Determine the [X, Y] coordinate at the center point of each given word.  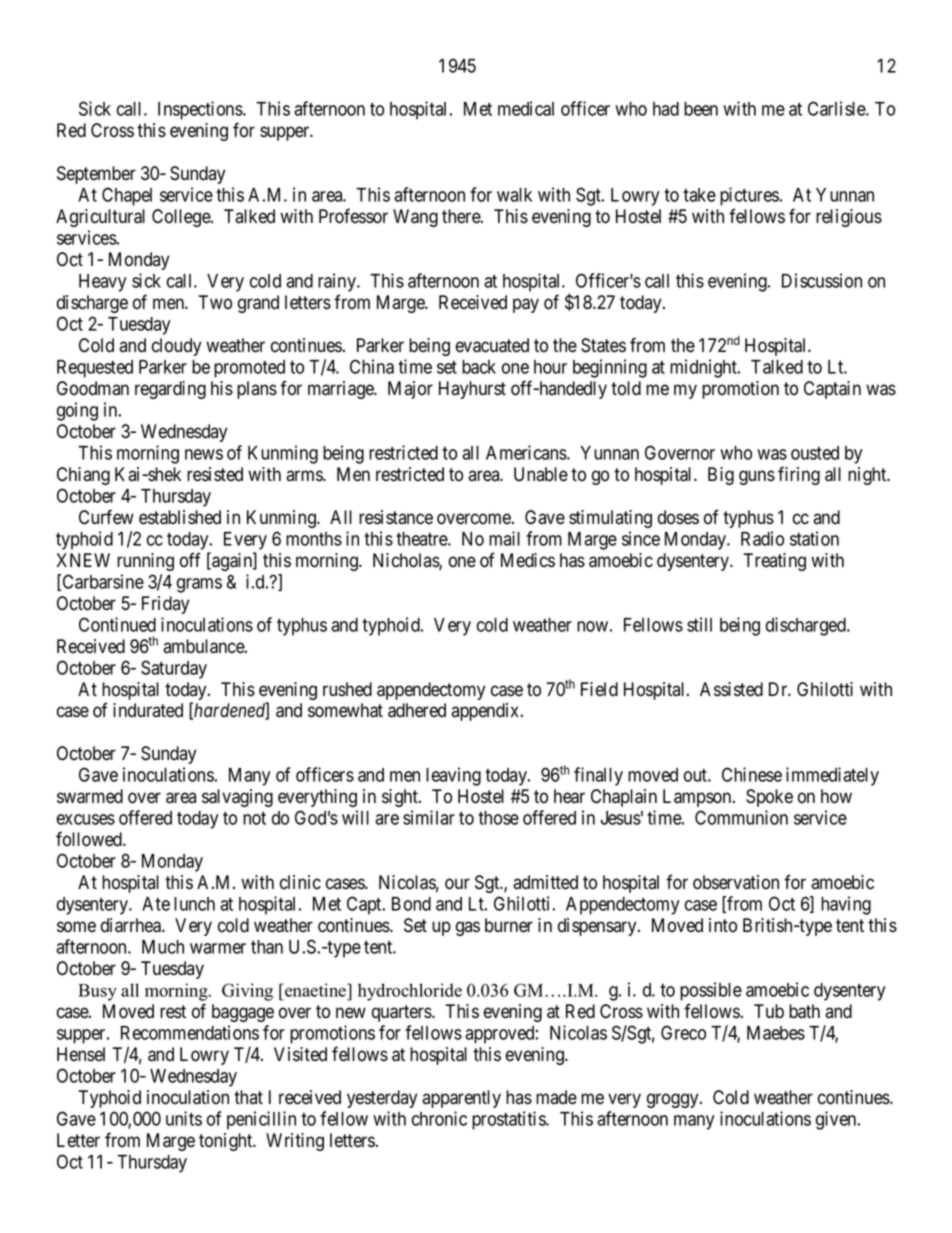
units [184, 1118]
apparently [461, 1099]
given [837, 1120]
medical [526, 108]
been [701, 109]
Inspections [201, 110]
